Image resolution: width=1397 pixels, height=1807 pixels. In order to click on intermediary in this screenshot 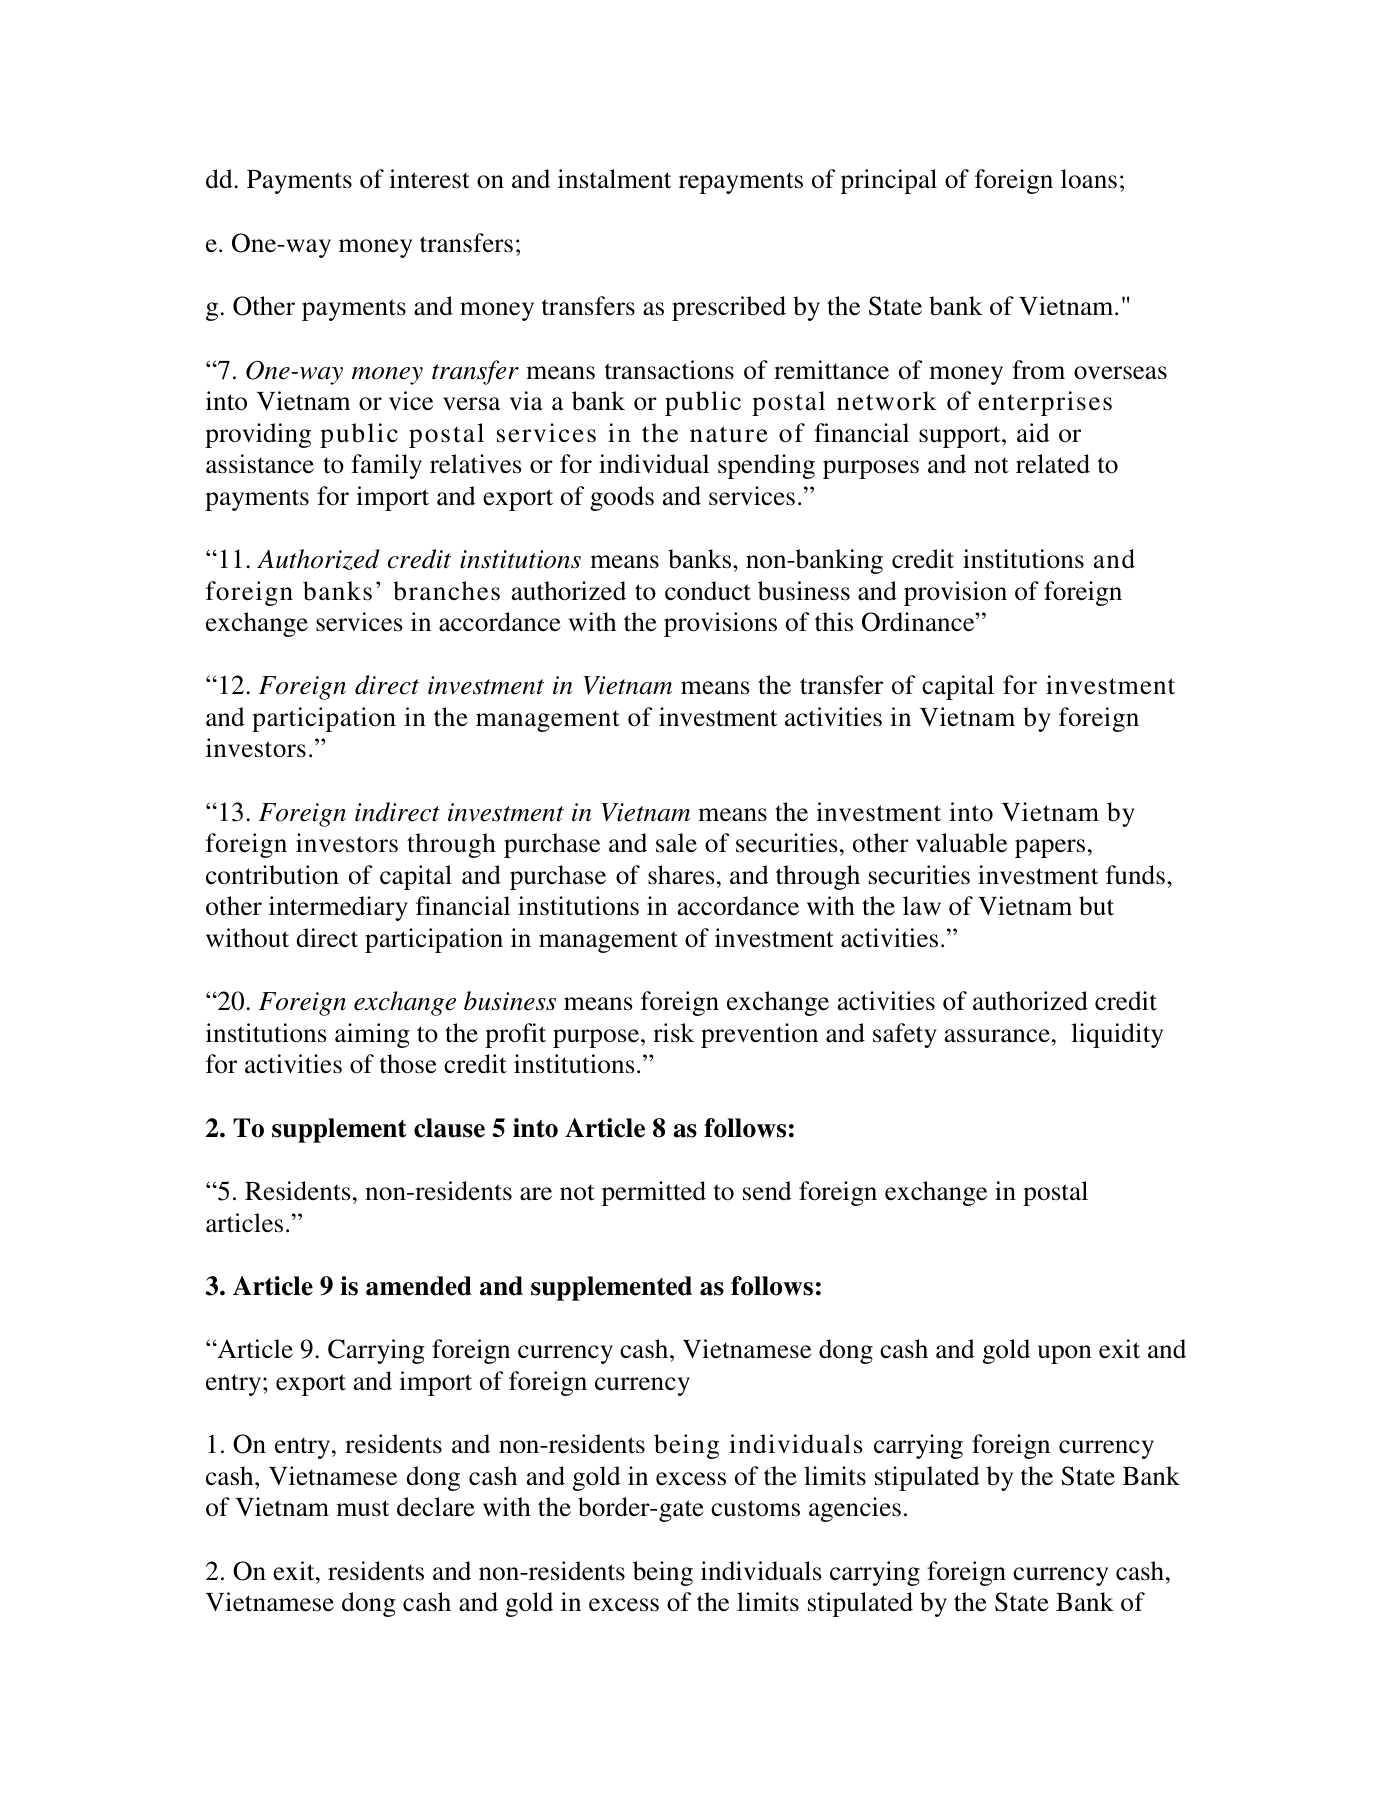, I will do `click(338, 908)`.
